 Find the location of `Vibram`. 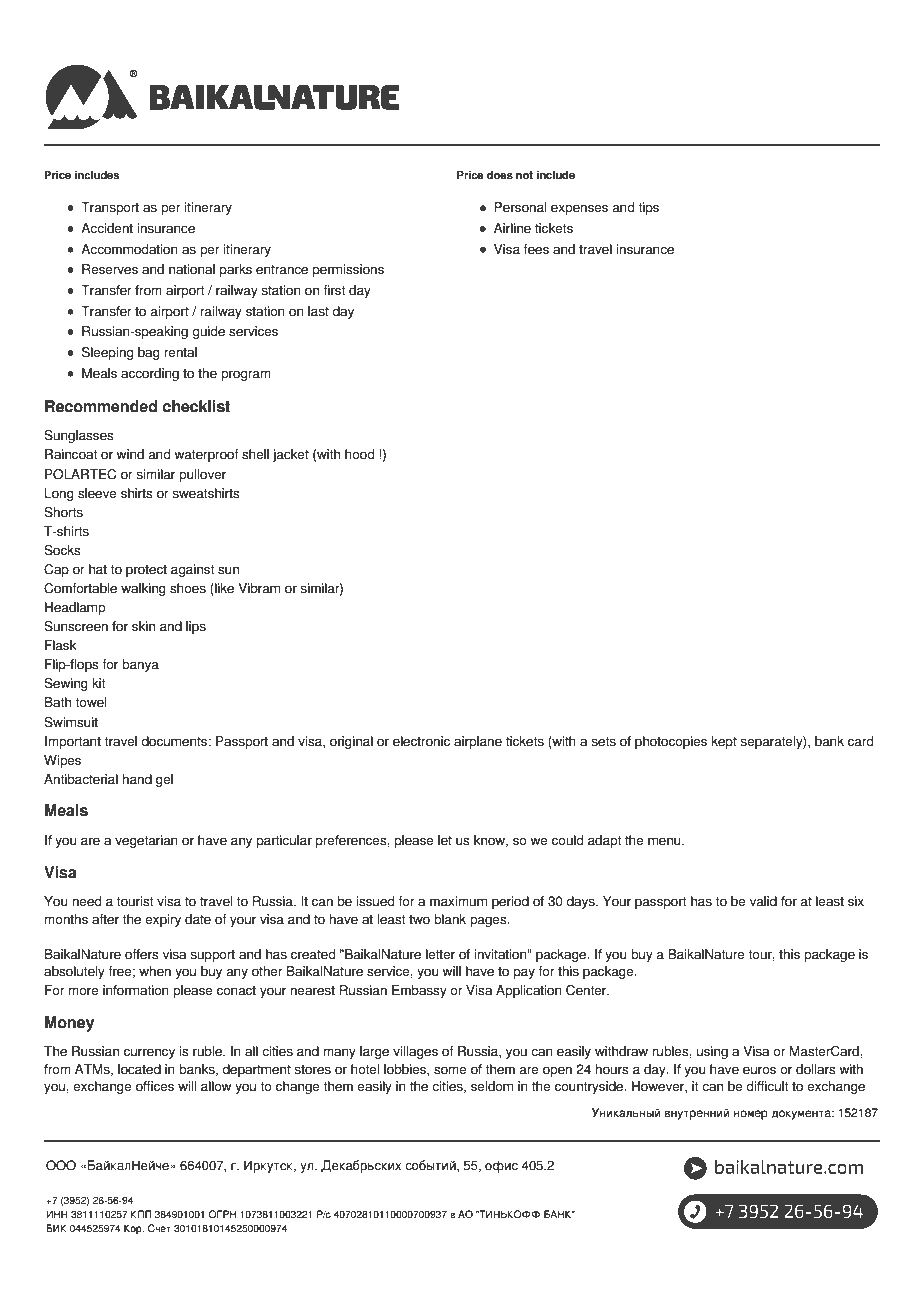

Vibram is located at coordinates (259, 588).
